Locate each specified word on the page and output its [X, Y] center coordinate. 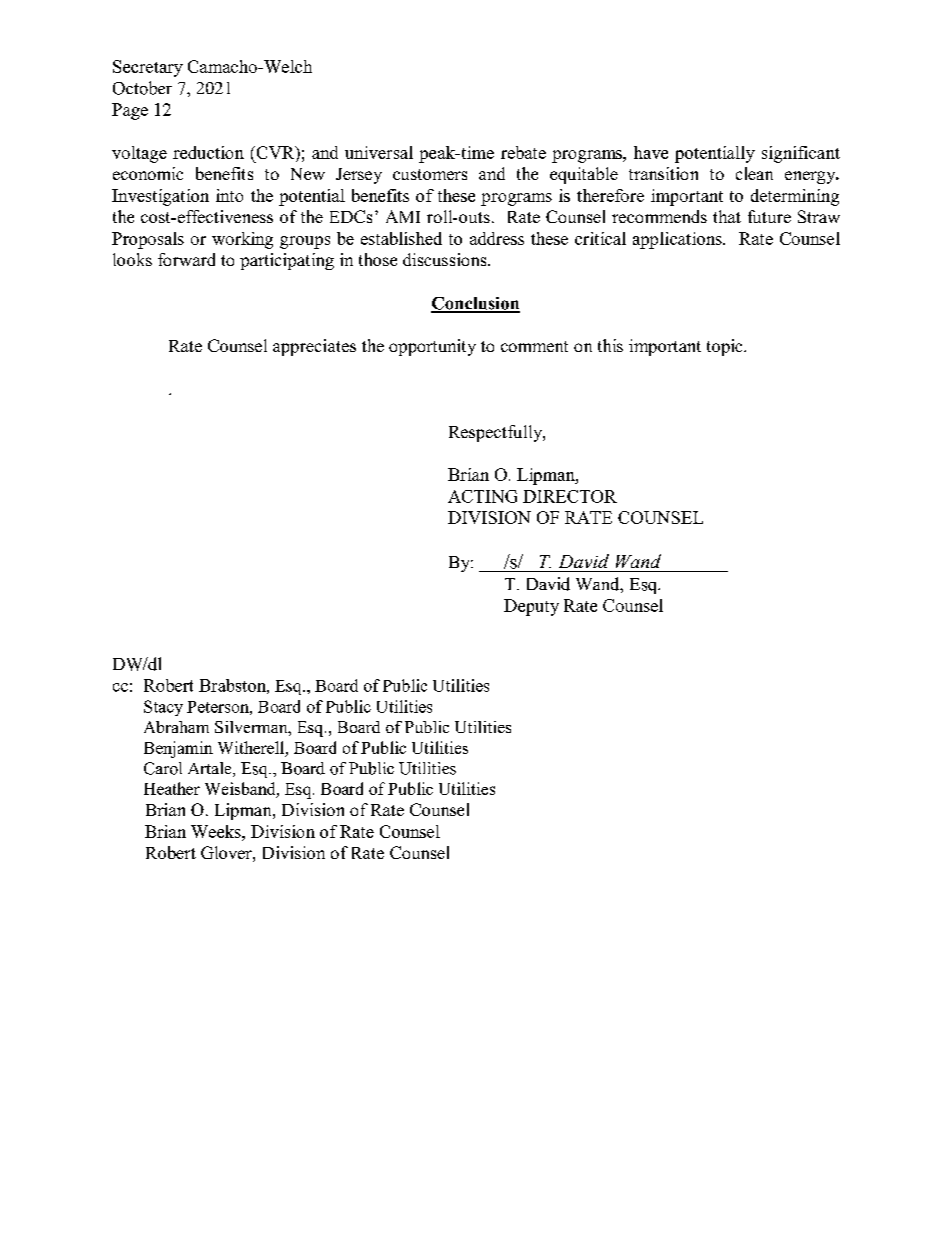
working [242, 240]
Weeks [217, 831]
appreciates [314, 347]
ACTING [482, 496]
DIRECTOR [570, 496]
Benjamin [178, 749]
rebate [523, 152]
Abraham [176, 727]
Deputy [531, 607]
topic [726, 347]
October [142, 88]
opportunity [432, 347]
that [727, 216]
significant [801, 154]
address [497, 238]
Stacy [163, 708]
